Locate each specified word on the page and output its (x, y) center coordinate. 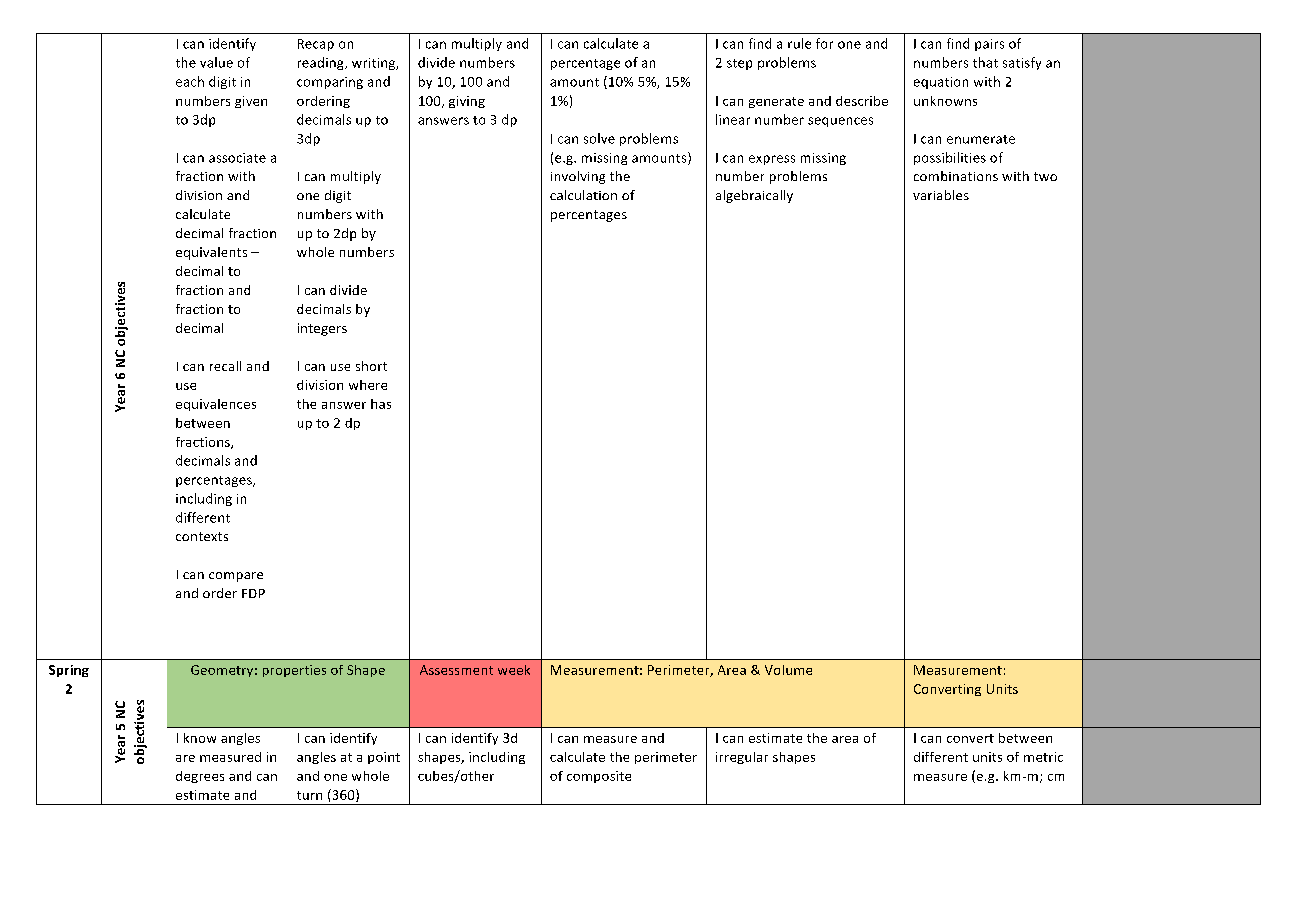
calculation (583, 195)
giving (467, 102)
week (514, 670)
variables (941, 195)
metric (1043, 757)
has (381, 404)
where (368, 385)
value (216, 62)
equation (941, 83)
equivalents (211, 253)
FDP (253, 593)
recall (225, 366)
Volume (788, 670)
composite (599, 777)
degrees (200, 777)
